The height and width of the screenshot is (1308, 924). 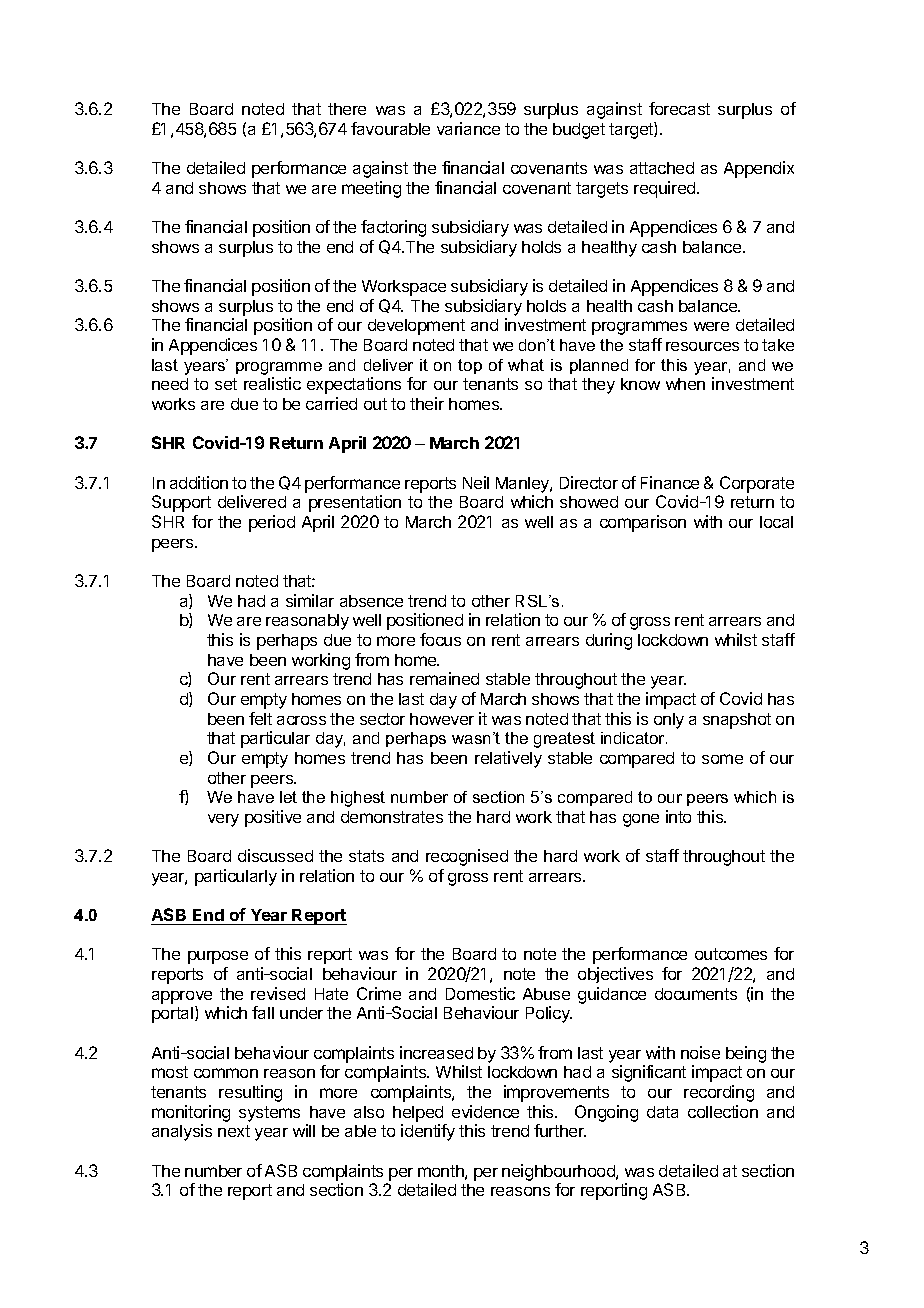 I want to click on Finance, so click(x=670, y=482).
